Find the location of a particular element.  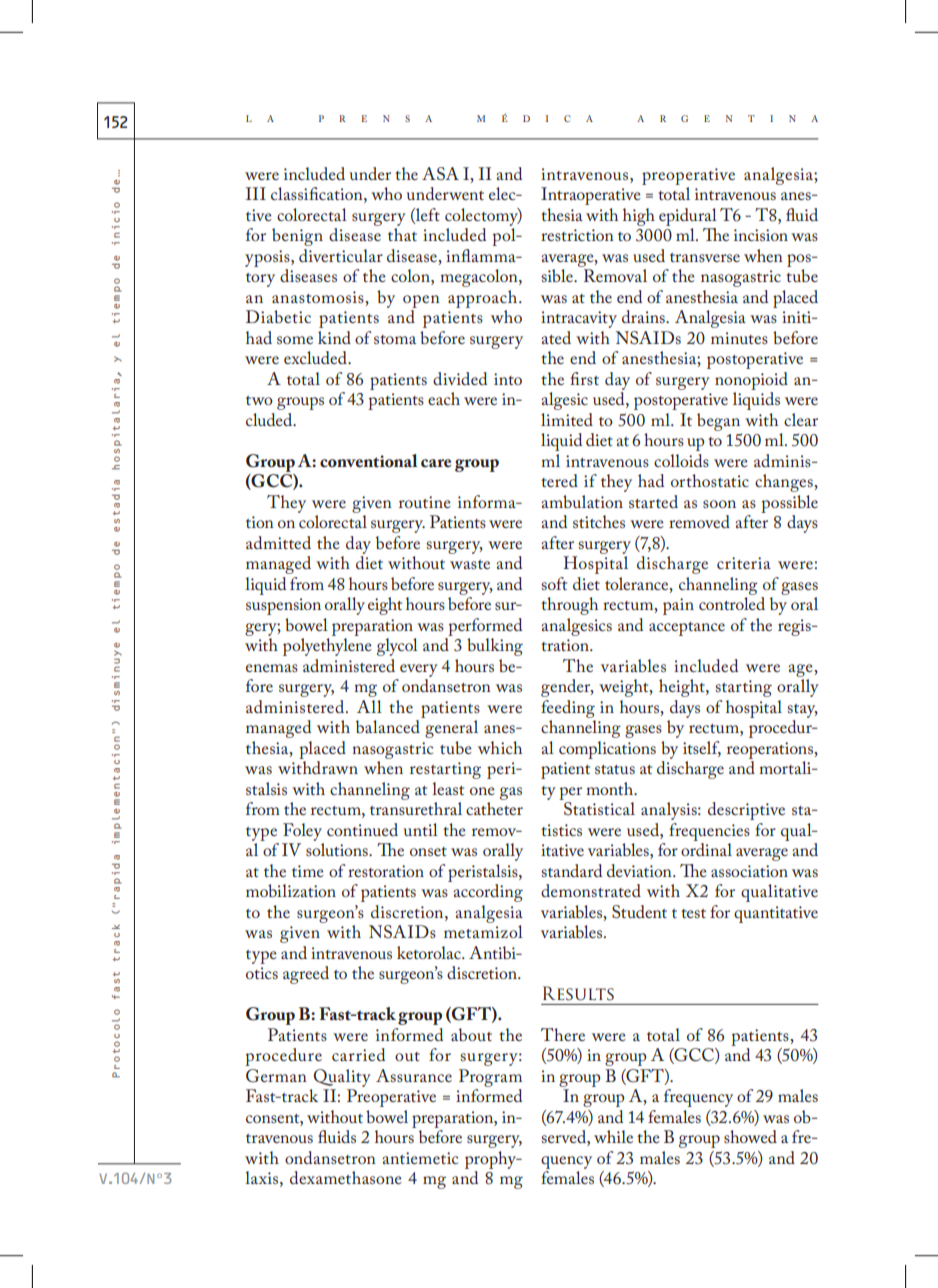

acceptance is located at coordinates (687, 629).
